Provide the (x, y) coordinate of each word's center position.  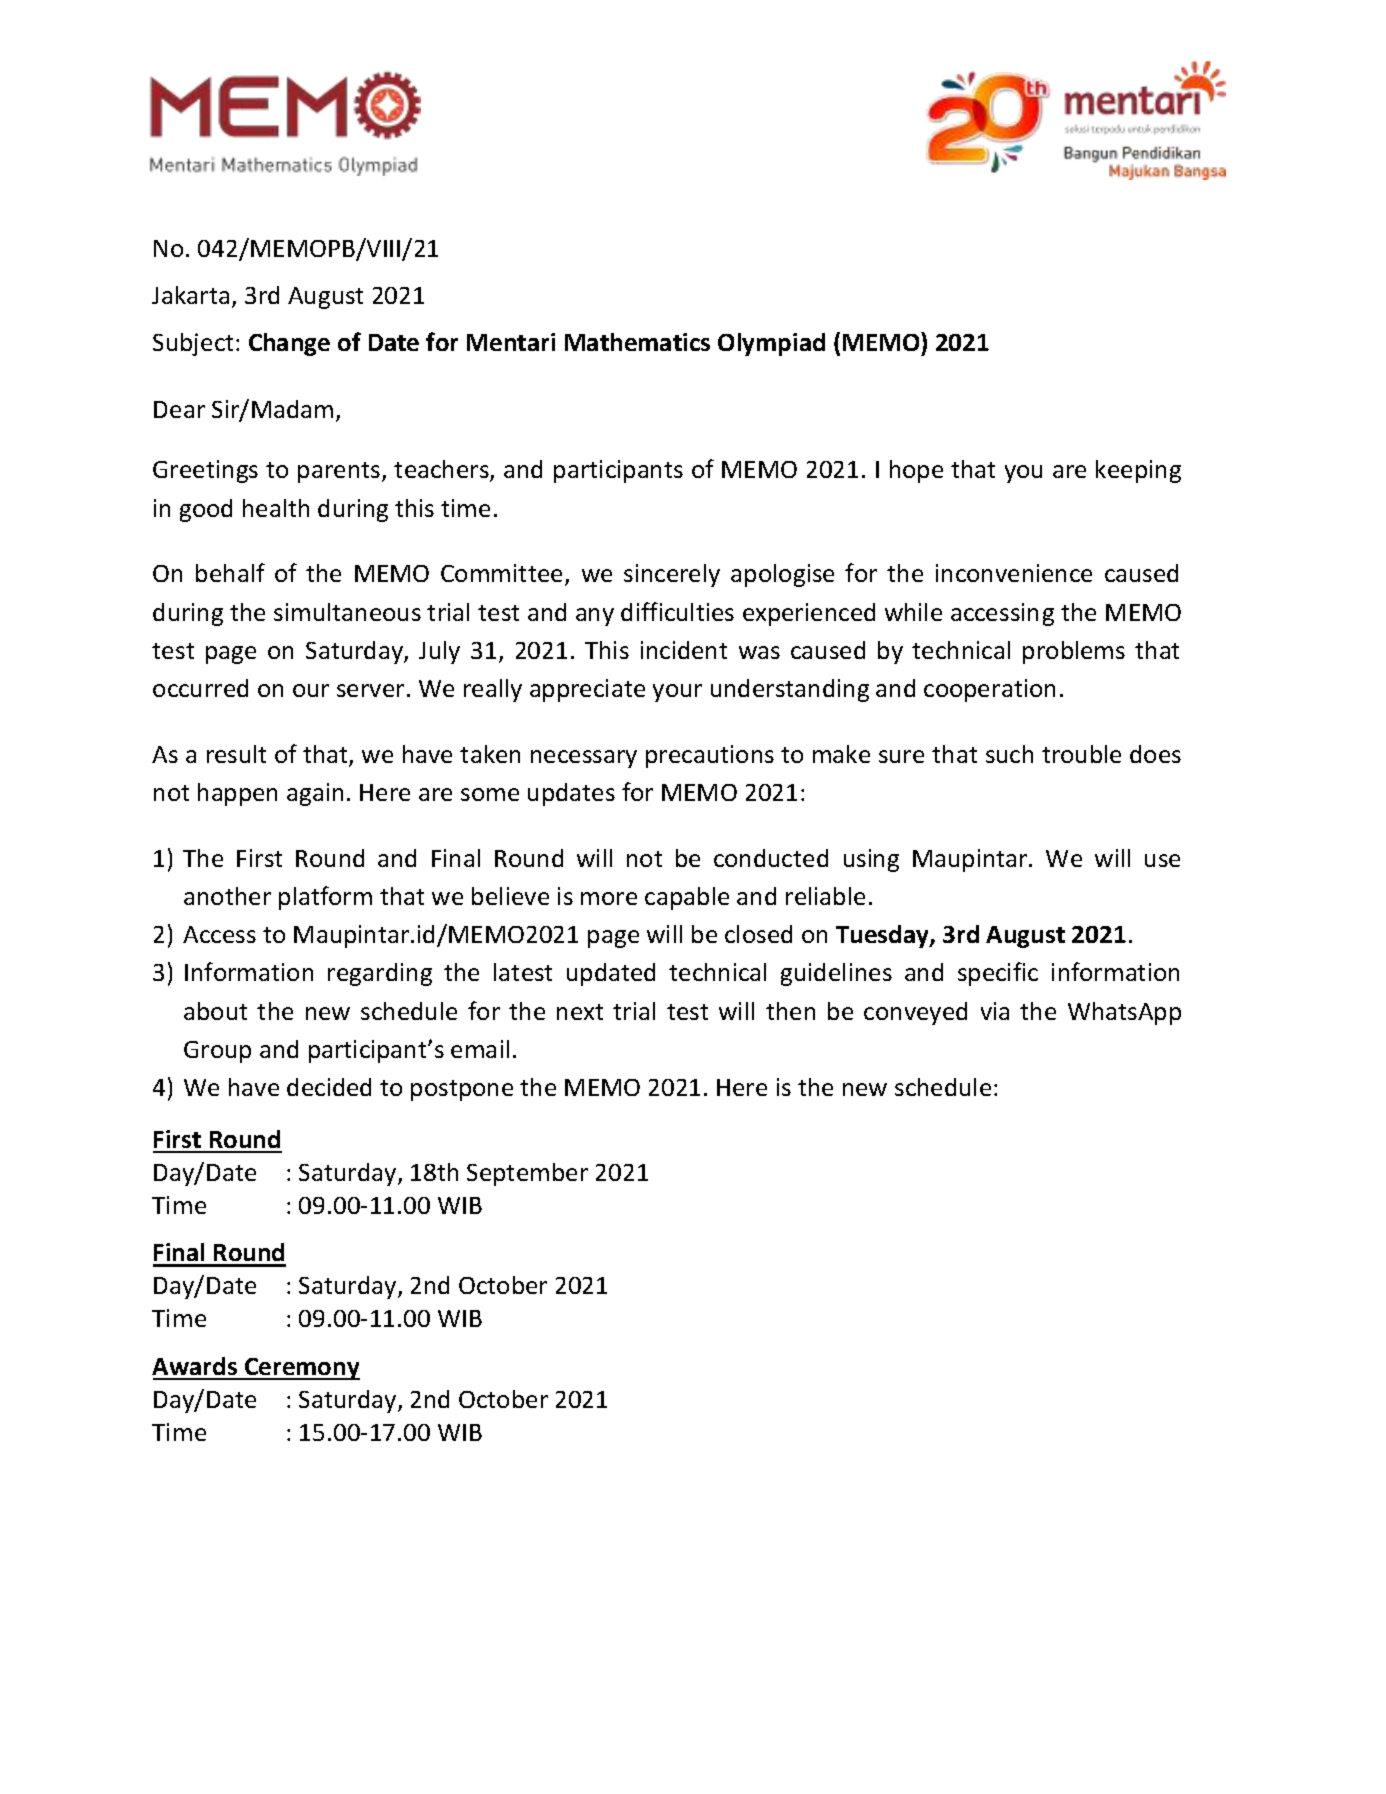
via (995, 1011)
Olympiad (771, 344)
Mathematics (637, 342)
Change (289, 344)
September (527, 1174)
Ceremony (301, 1369)
